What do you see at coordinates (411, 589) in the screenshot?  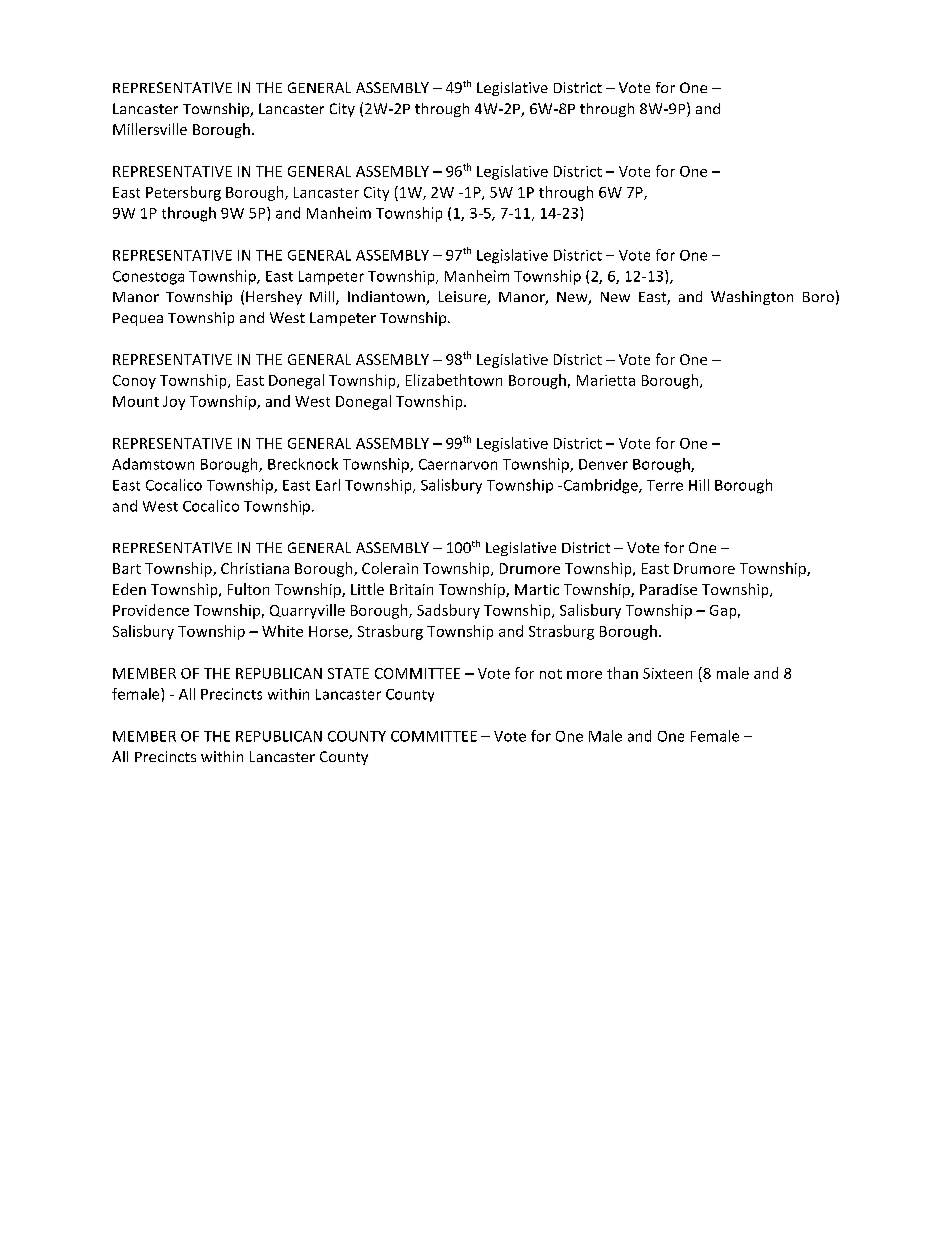 I see `Britain` at bounding box center [411, 589].
